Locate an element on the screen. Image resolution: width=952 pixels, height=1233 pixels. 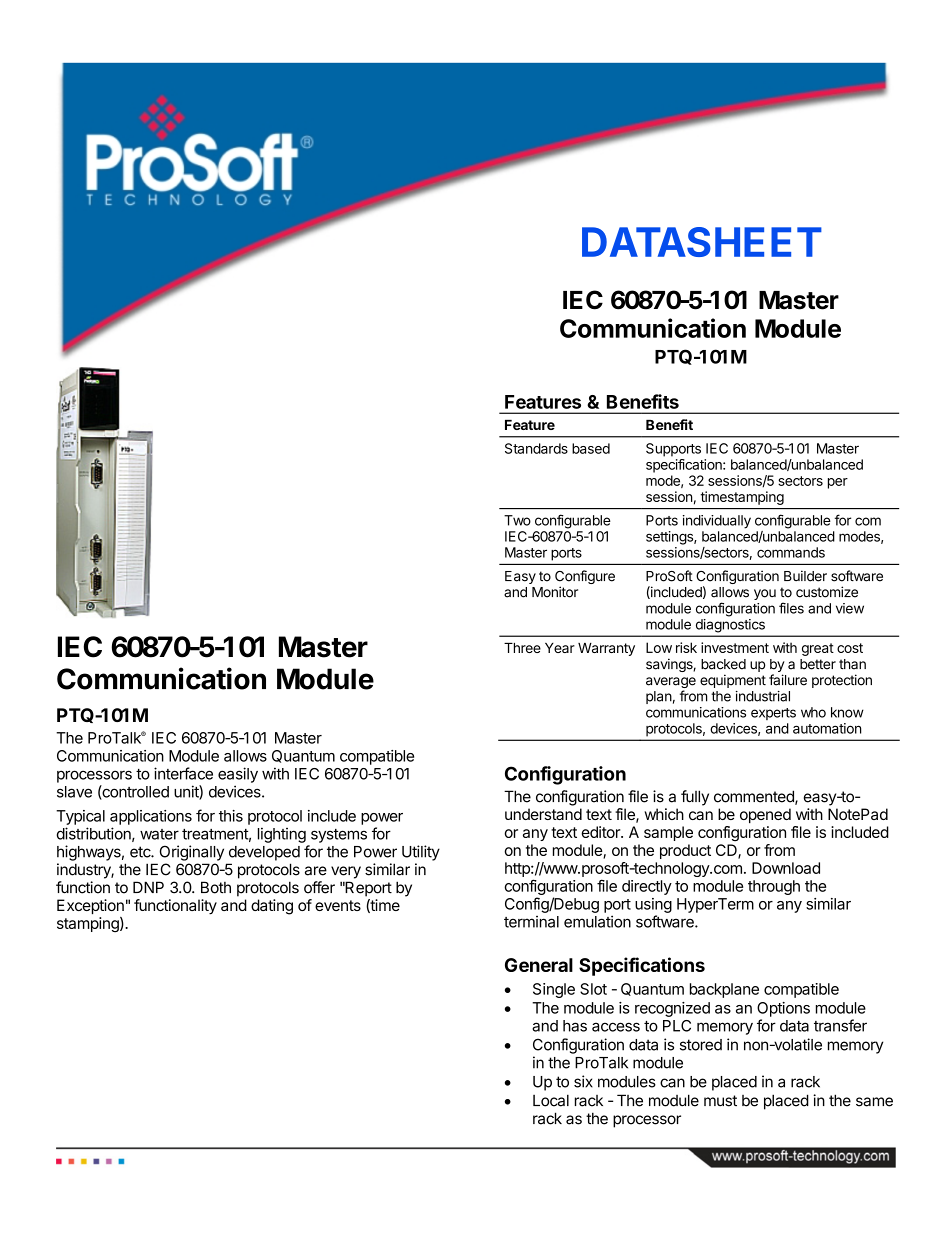
Standards is located at coordinates (536, 448).
